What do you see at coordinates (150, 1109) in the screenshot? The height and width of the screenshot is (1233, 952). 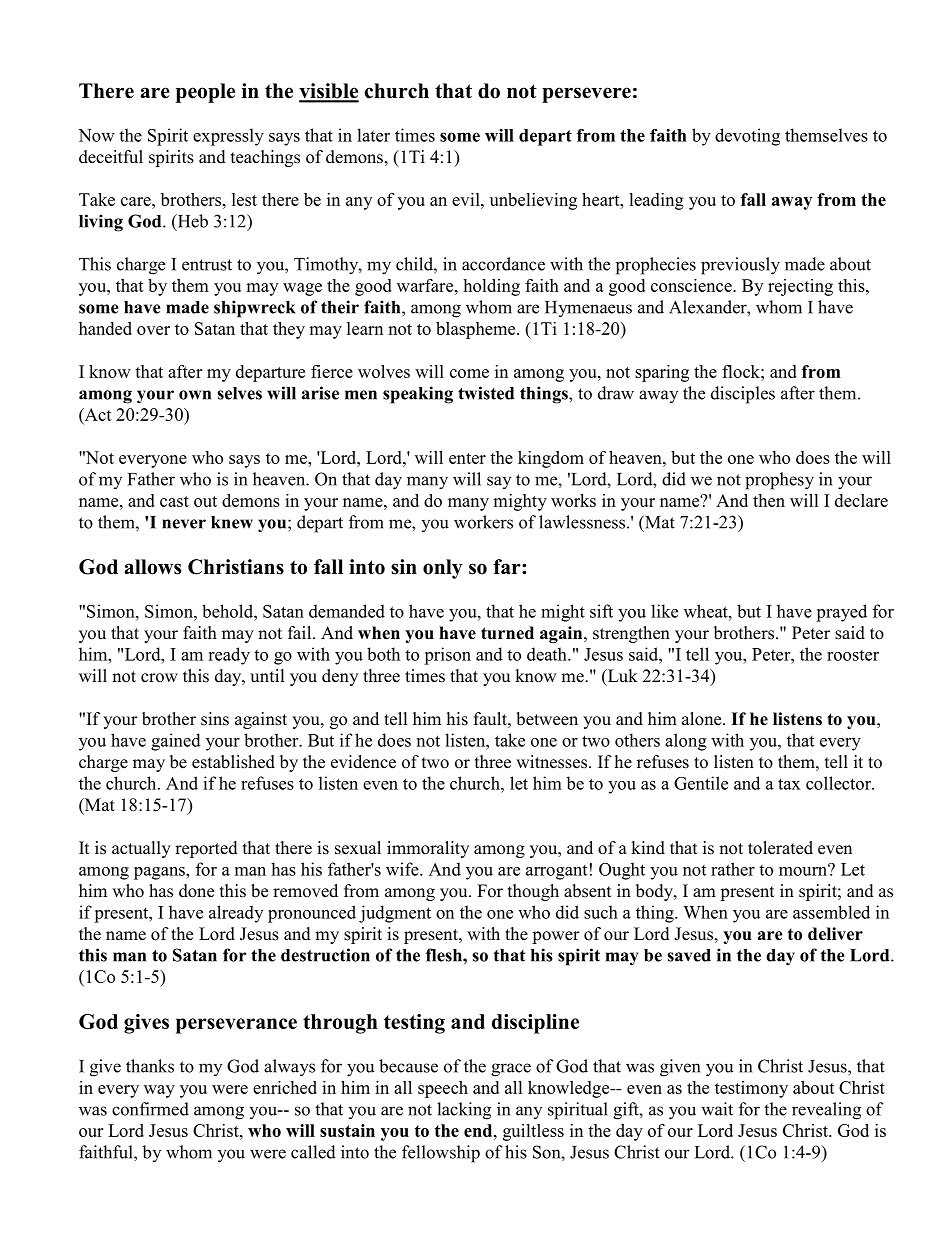 I see `confirmed` at bounding box center [150, 1109].
